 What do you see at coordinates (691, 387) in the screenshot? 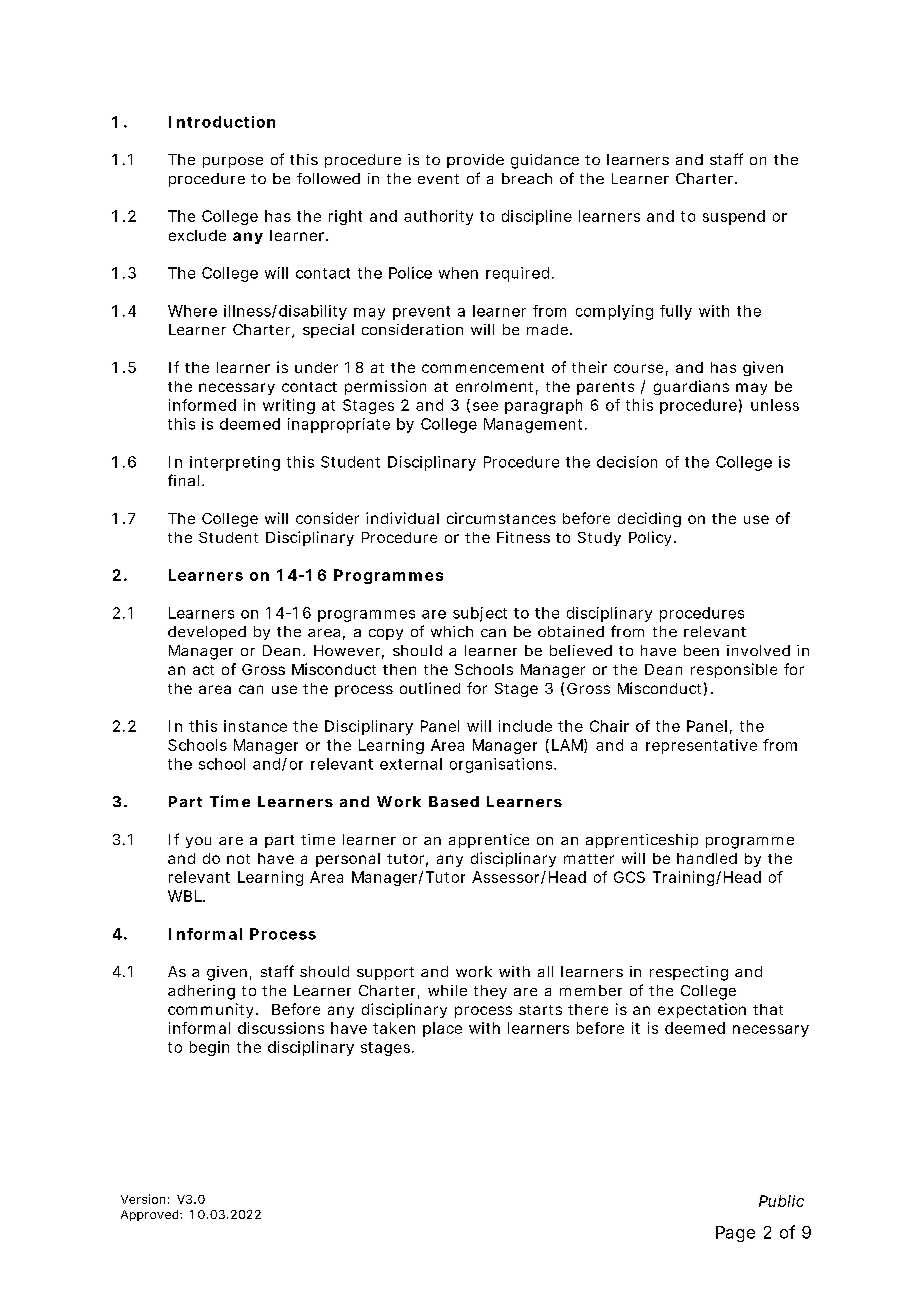
I see `guardians` at bounding box center [691, 387].
